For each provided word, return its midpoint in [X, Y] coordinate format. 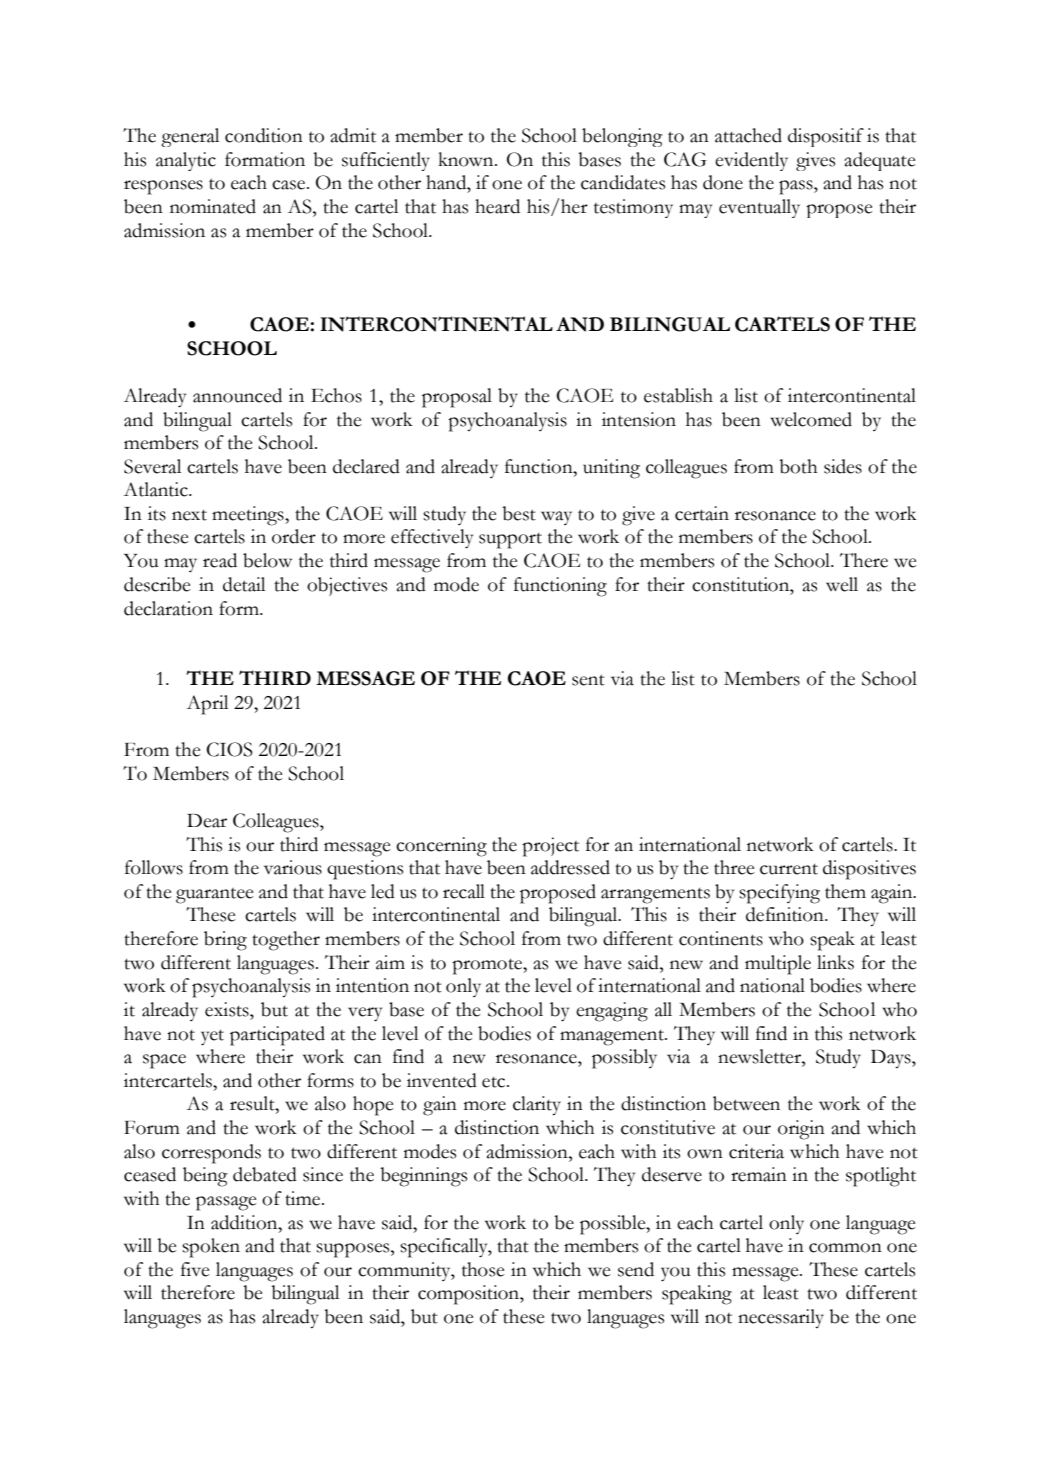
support [510, 541]
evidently [751, 161]
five [195, 1269]
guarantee [215, 896]
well [842, 584]
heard [497, 206]
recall [464, 891]
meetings [249, 516]
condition [264, 135]
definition [786, 914]
